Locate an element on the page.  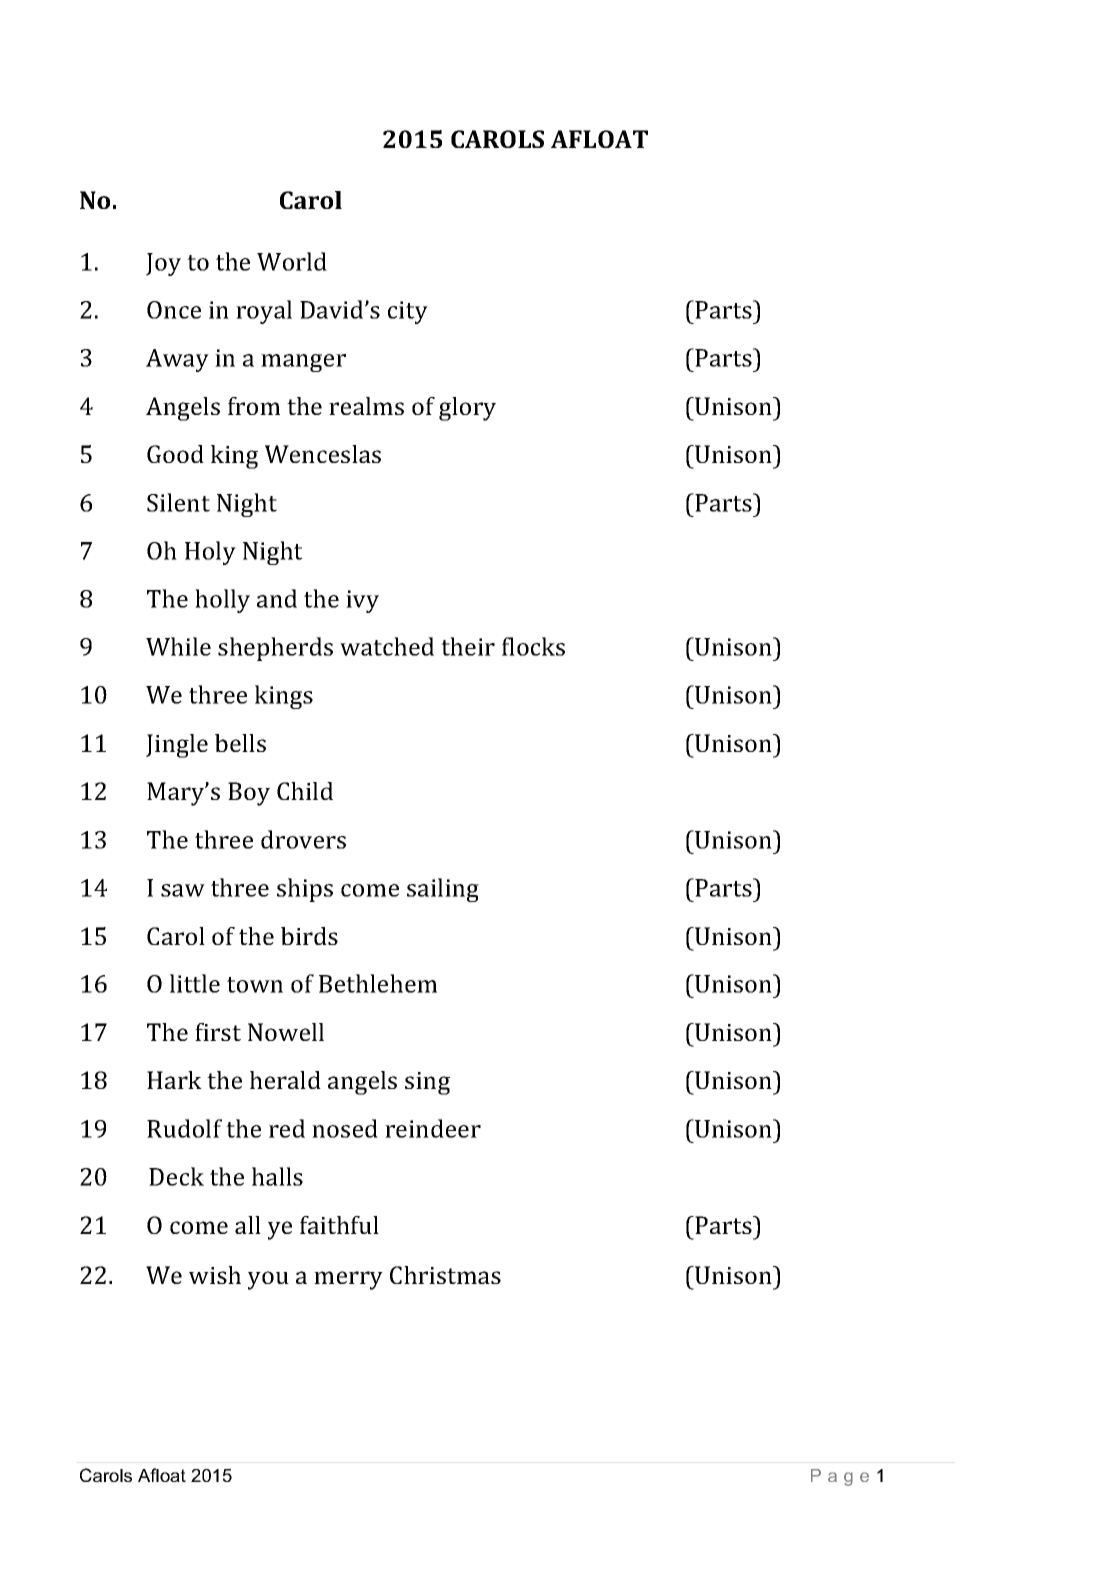
Once is located at coordinates (174, 310).
